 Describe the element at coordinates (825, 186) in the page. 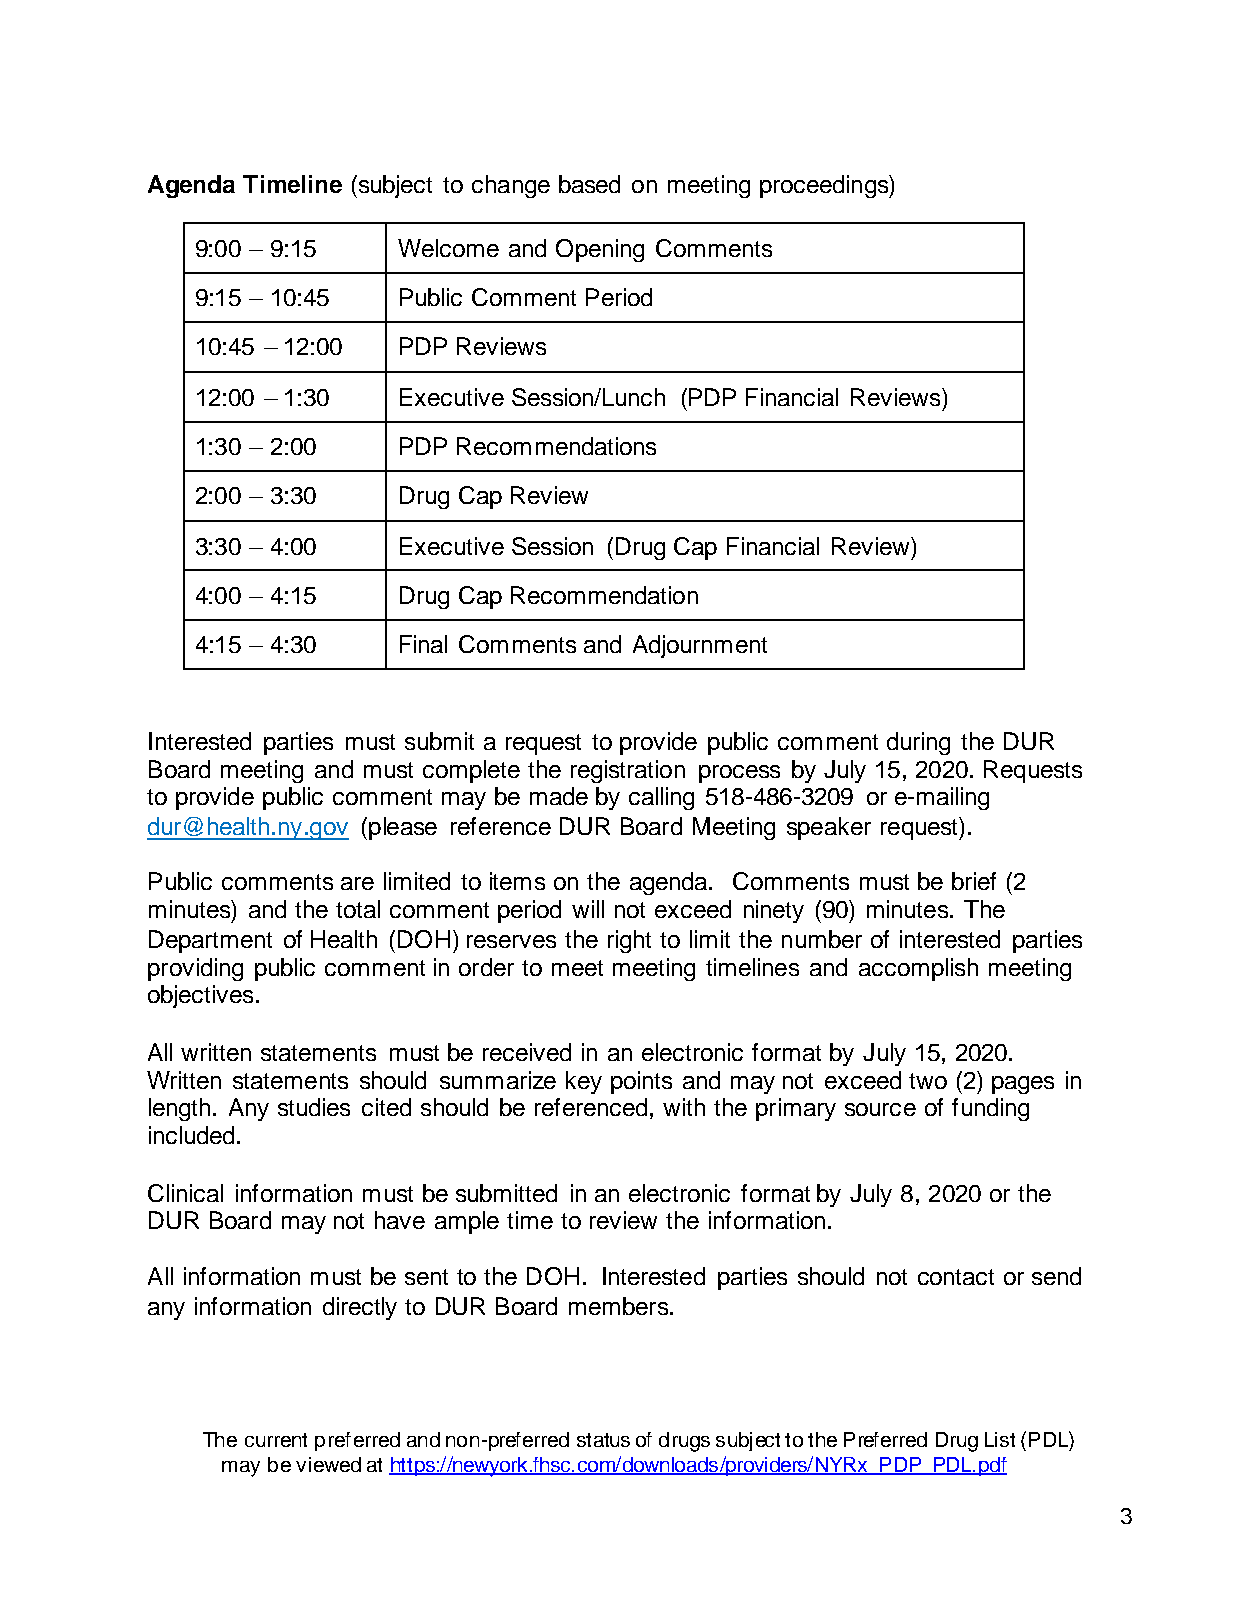

I see `proceedings` at that location.
